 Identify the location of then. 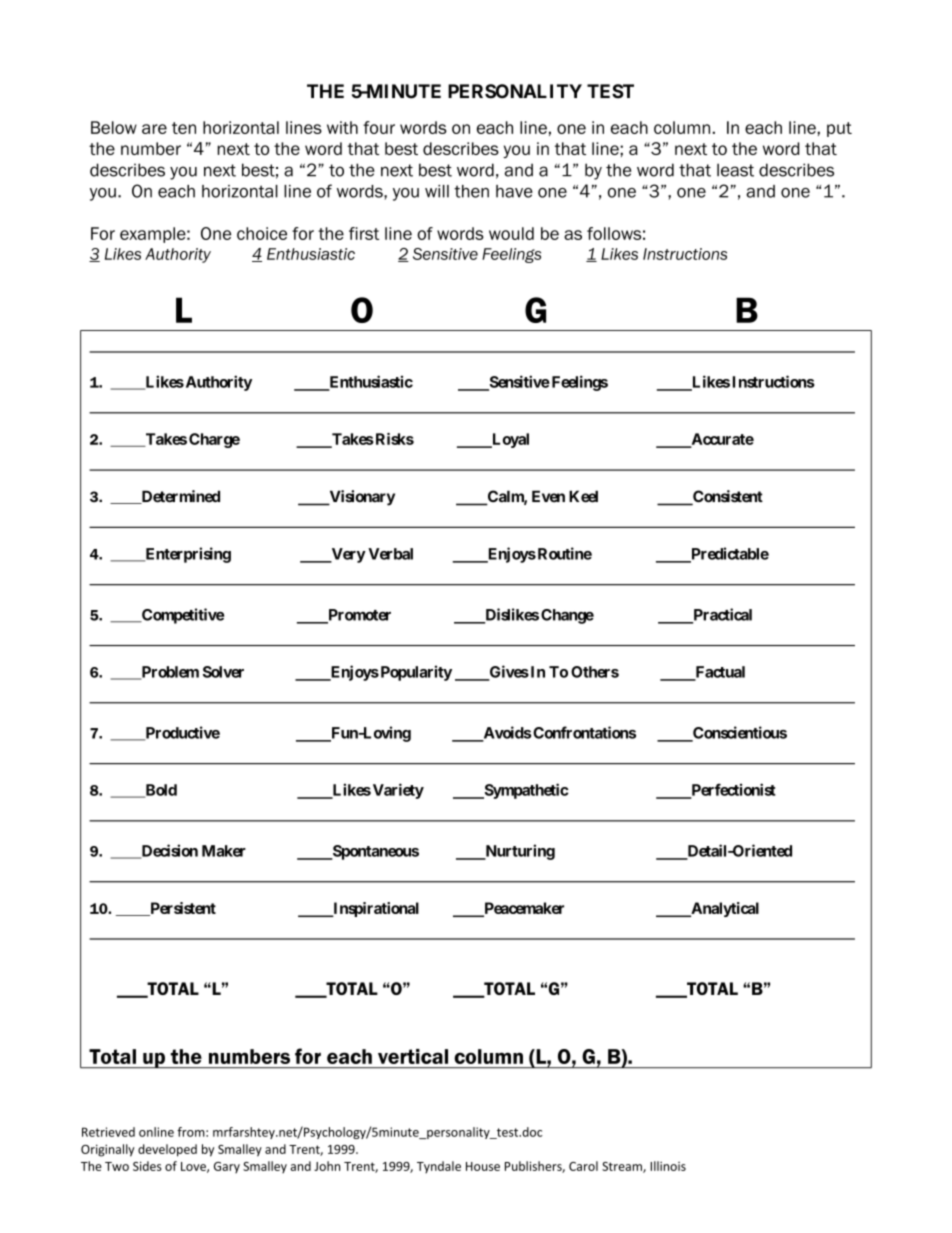
(471, 191).
